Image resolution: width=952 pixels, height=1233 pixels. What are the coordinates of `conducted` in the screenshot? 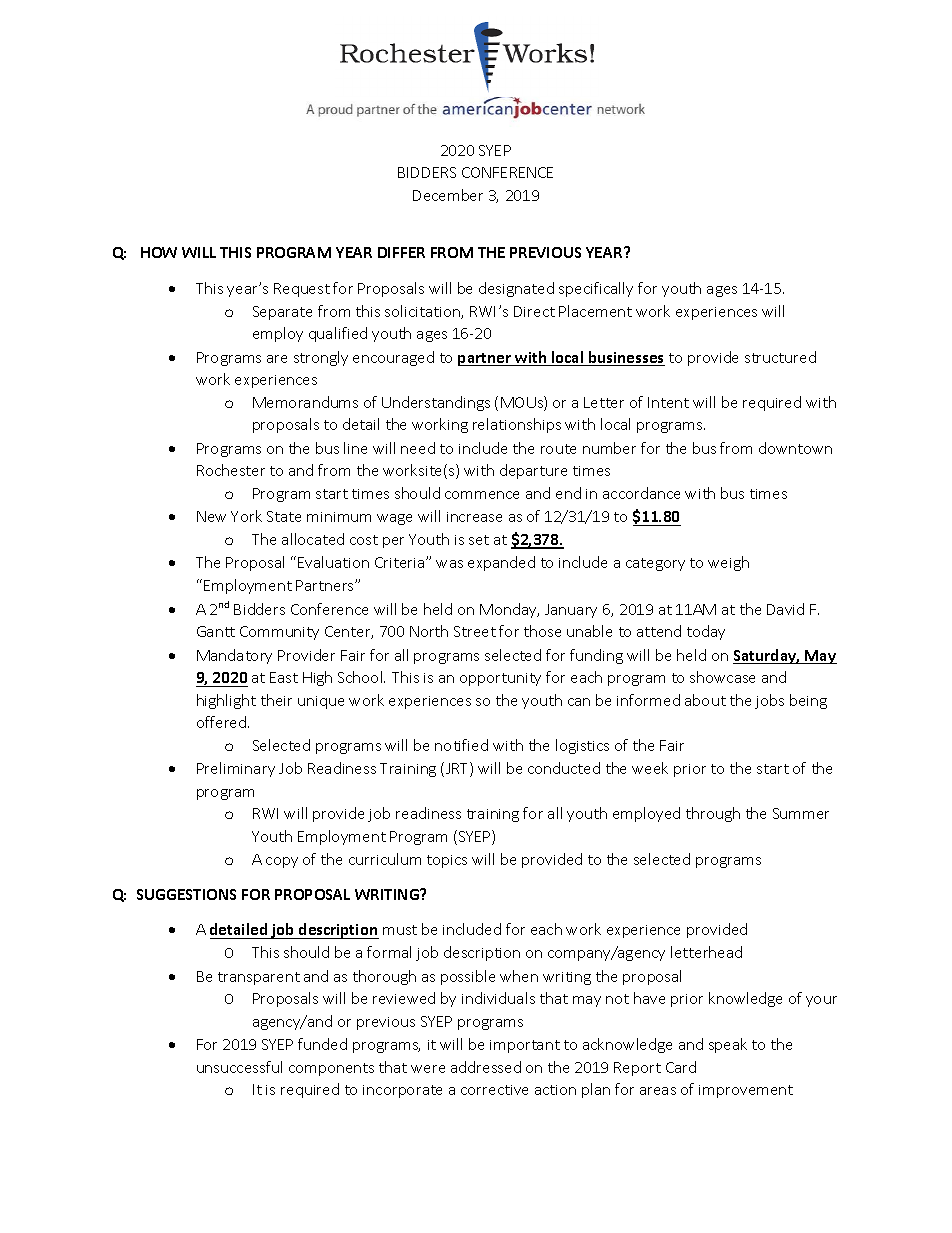 It's located at (564, 768).
